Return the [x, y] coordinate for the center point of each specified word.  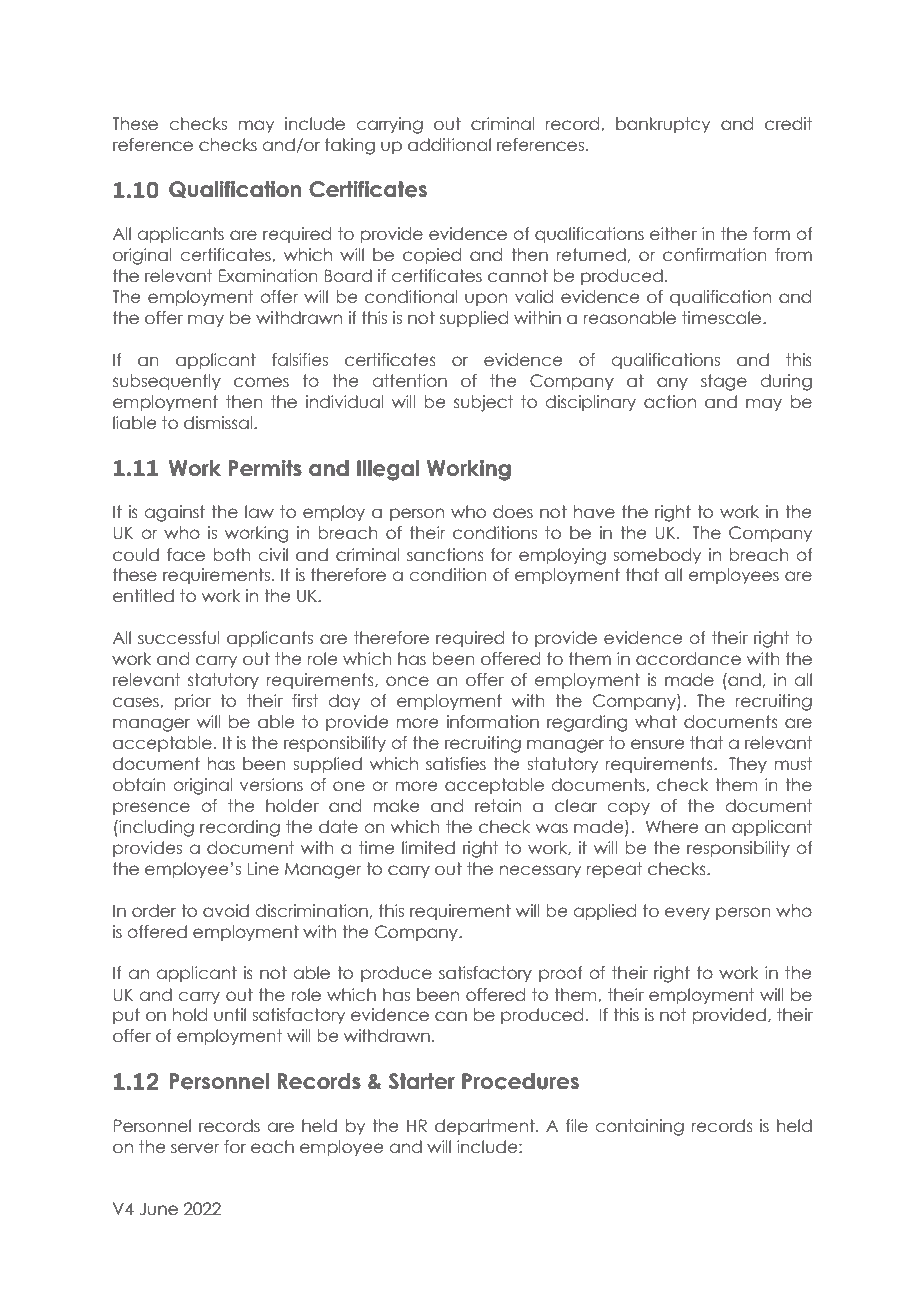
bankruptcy [663, 125]
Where [672, 827]
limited [428, 848]
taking [350, 146]
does [513, 512]
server [195, 1148]
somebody [657, 556]
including [155, 828]
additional [449, 145]
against [175, 513]
